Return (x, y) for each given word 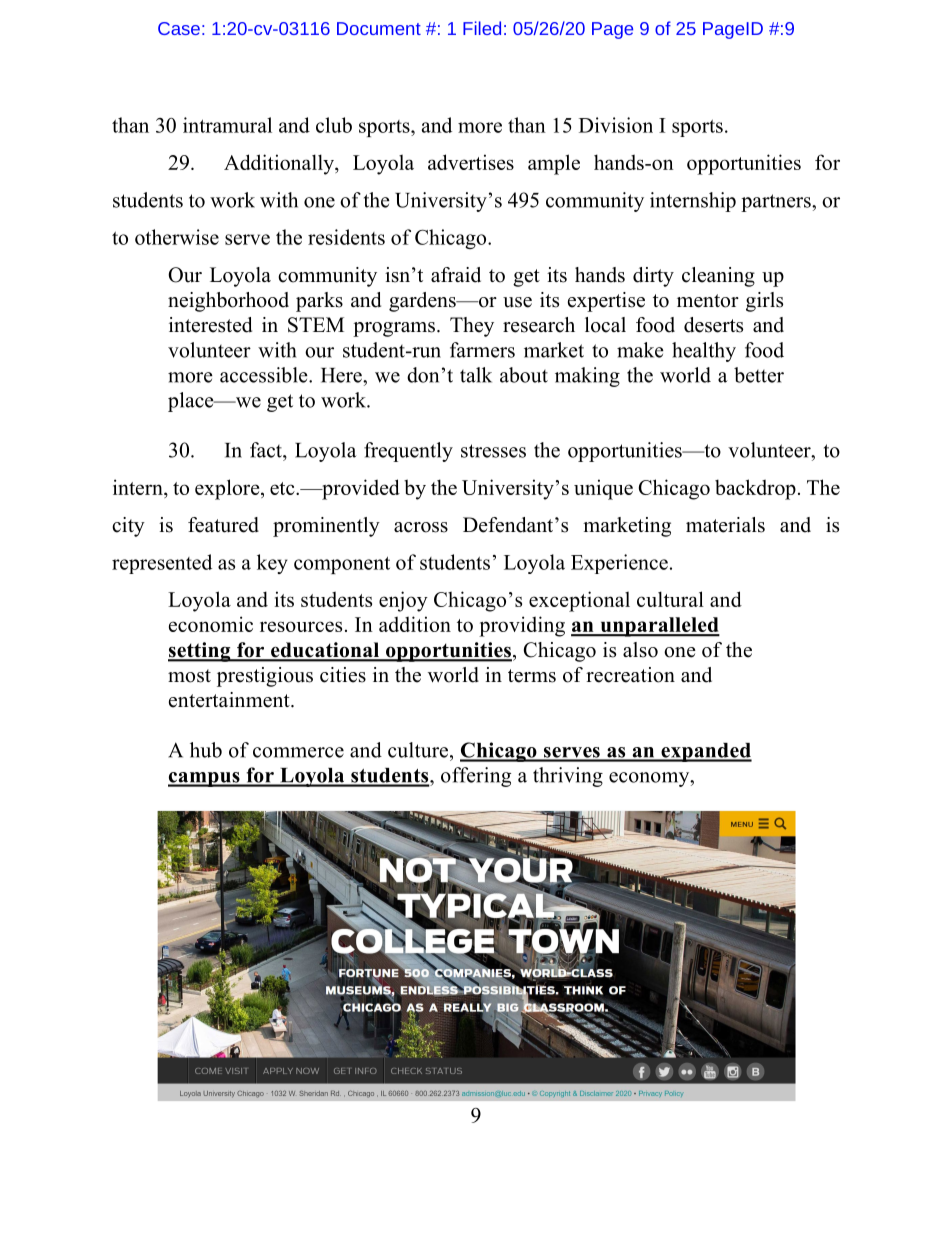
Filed (482, 28)
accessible (265, 375)
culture (419, 750)
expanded (705, 752)
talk (476, 375)
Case (179, 28)
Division (616, 125)
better (759, 375)
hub (206, 750)
